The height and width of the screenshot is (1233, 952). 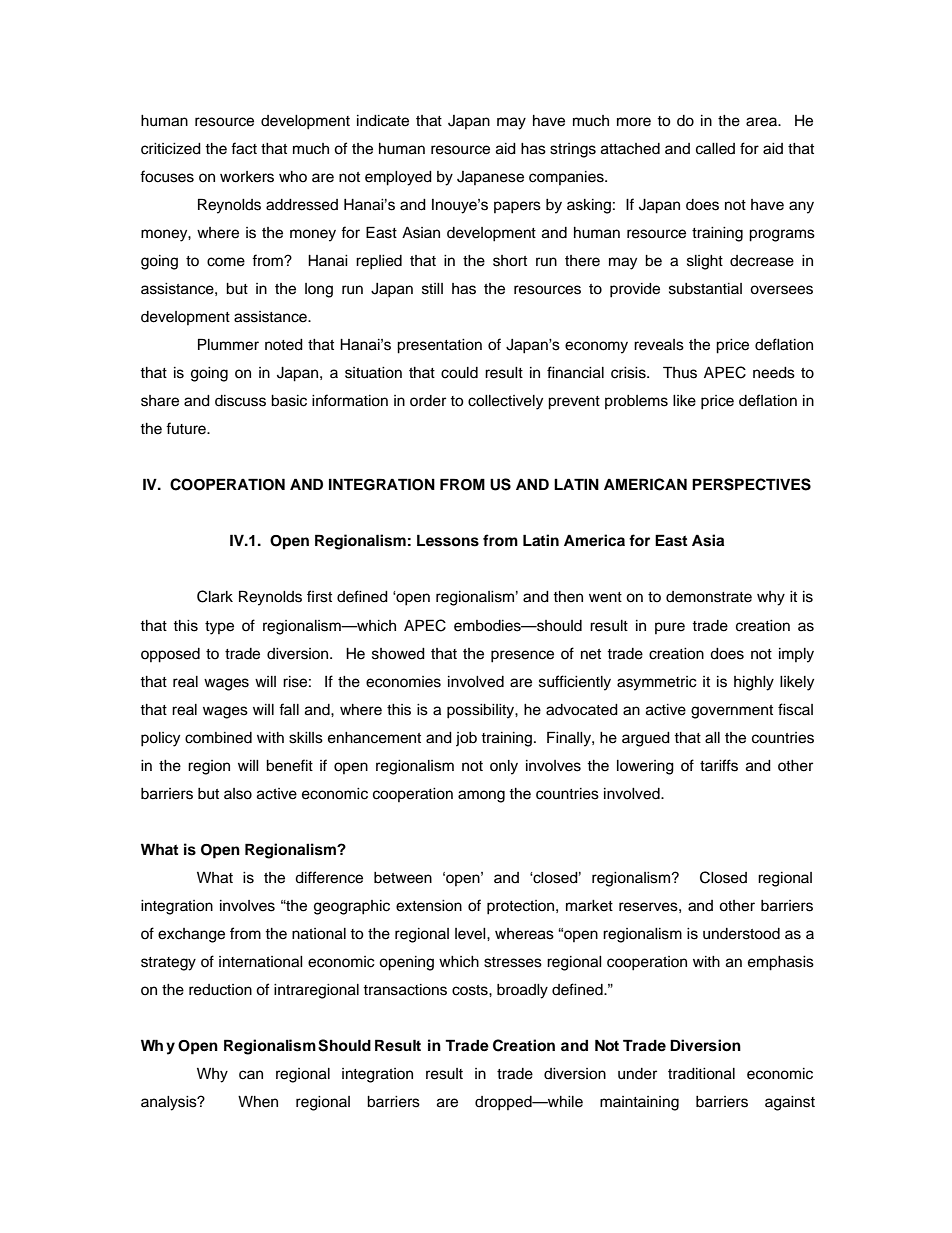 What do you see at coordinates (781, 963) in the screenshot?
I see `emphasis` at bounding box center [781, 963].
